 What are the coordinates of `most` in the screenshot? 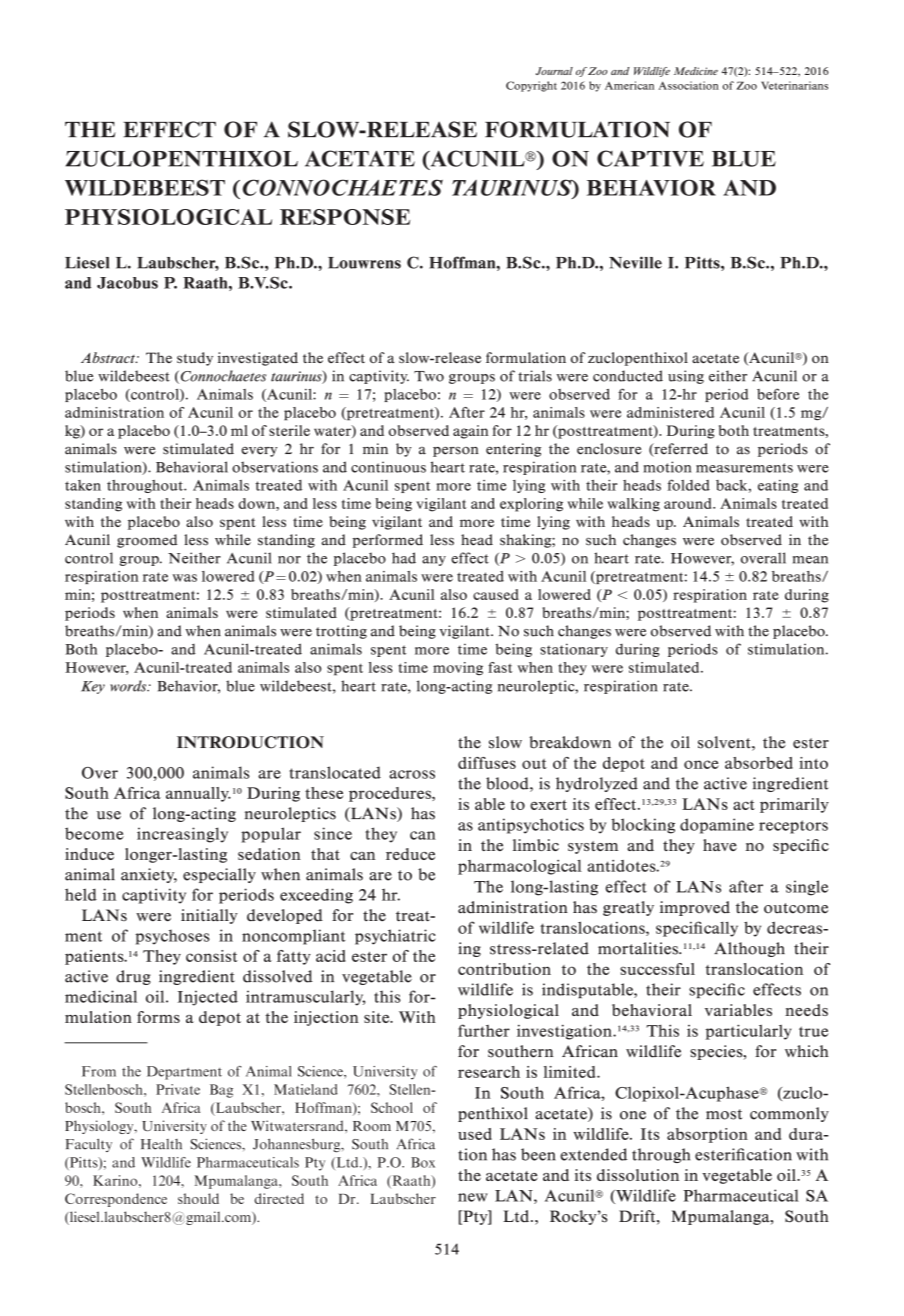 It's located at (724, 1114).
